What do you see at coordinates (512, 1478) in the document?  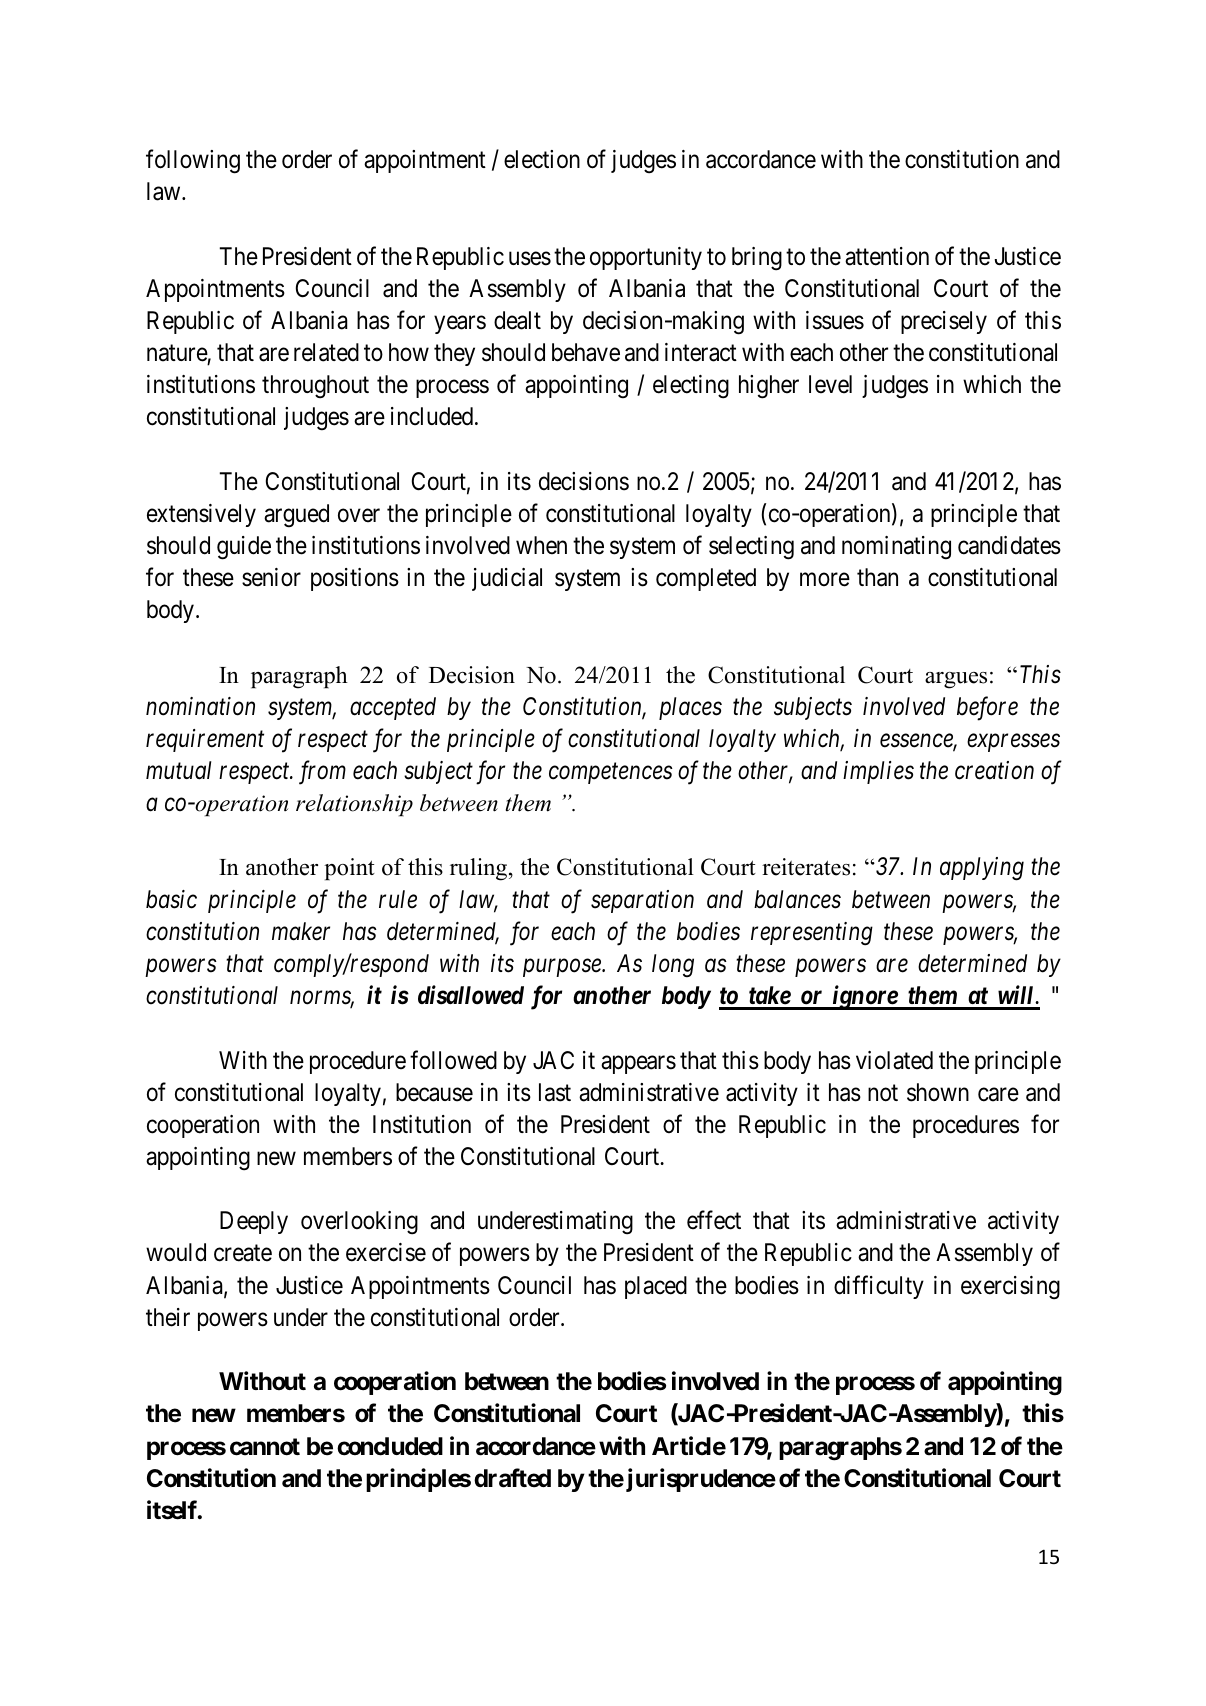 I see `drafted` at bounding box center [512, 1478].
